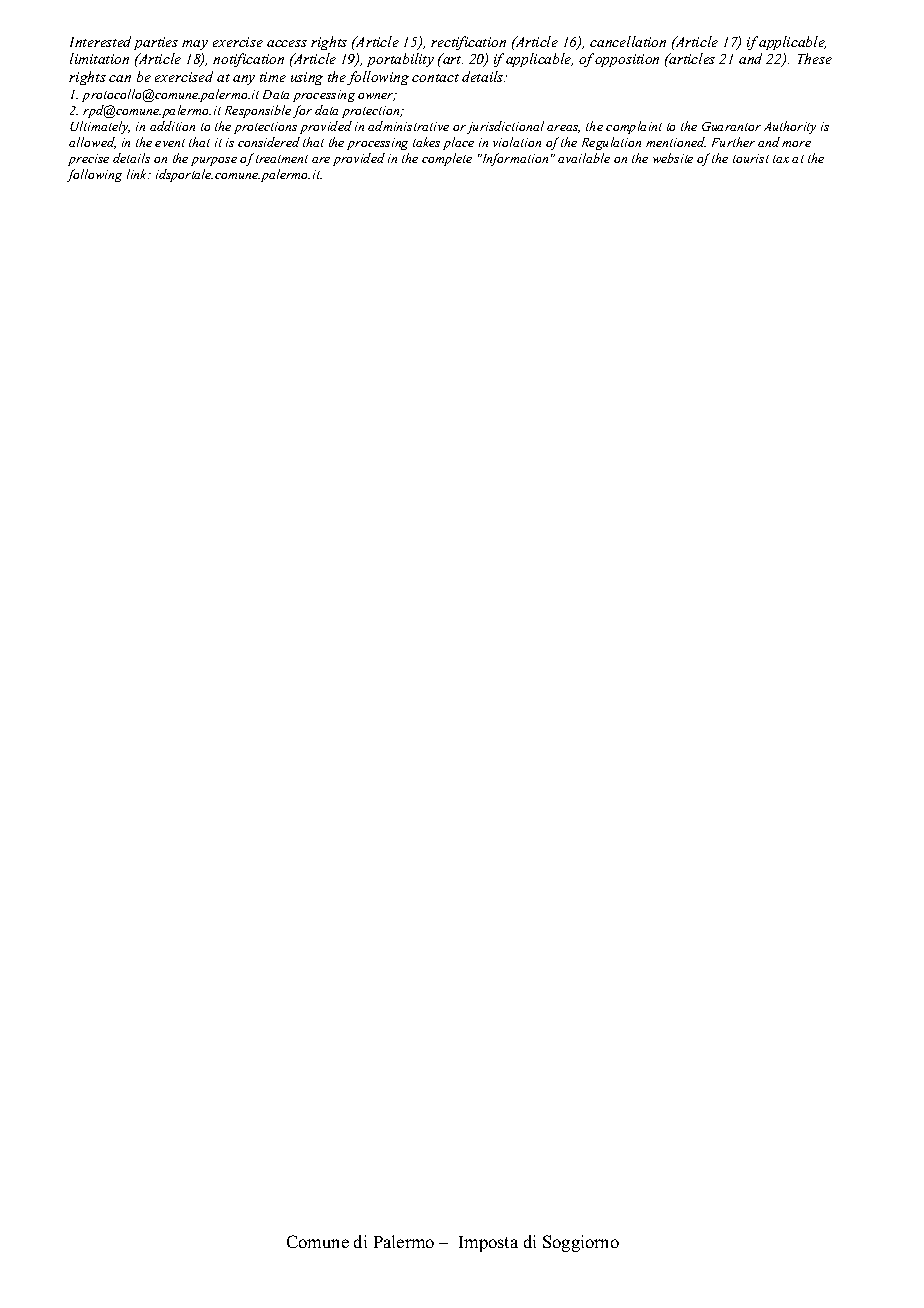  What do you see at coordinates (138, 174) in the page?
I see `link` at bounding box center [138, 174].
